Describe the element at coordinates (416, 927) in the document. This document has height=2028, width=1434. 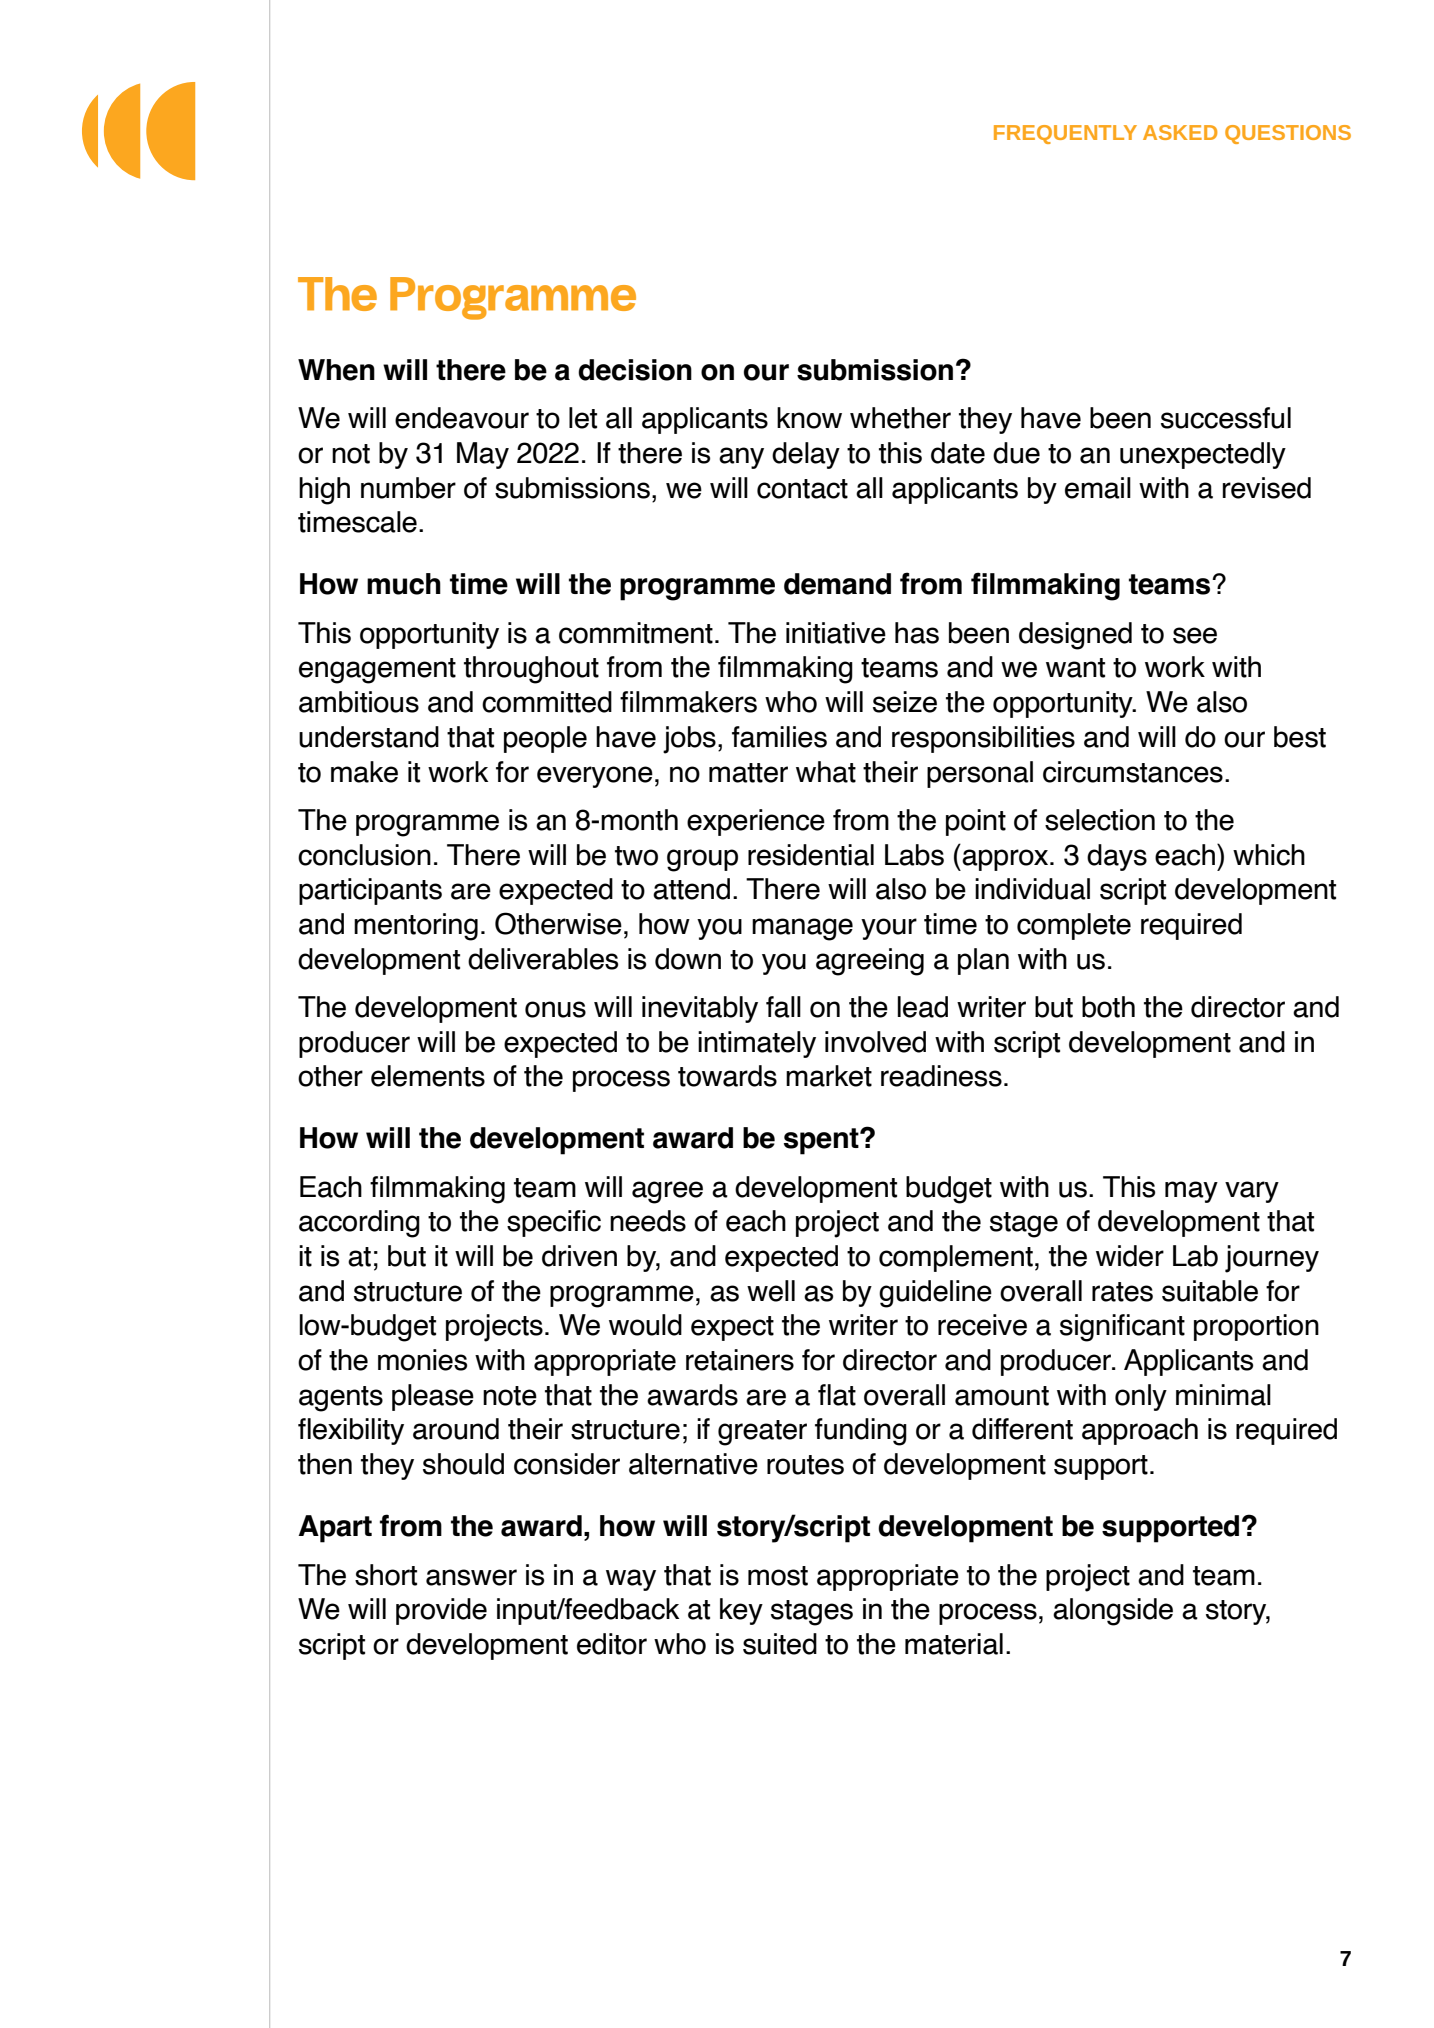
I see `mentoring` at that location.
